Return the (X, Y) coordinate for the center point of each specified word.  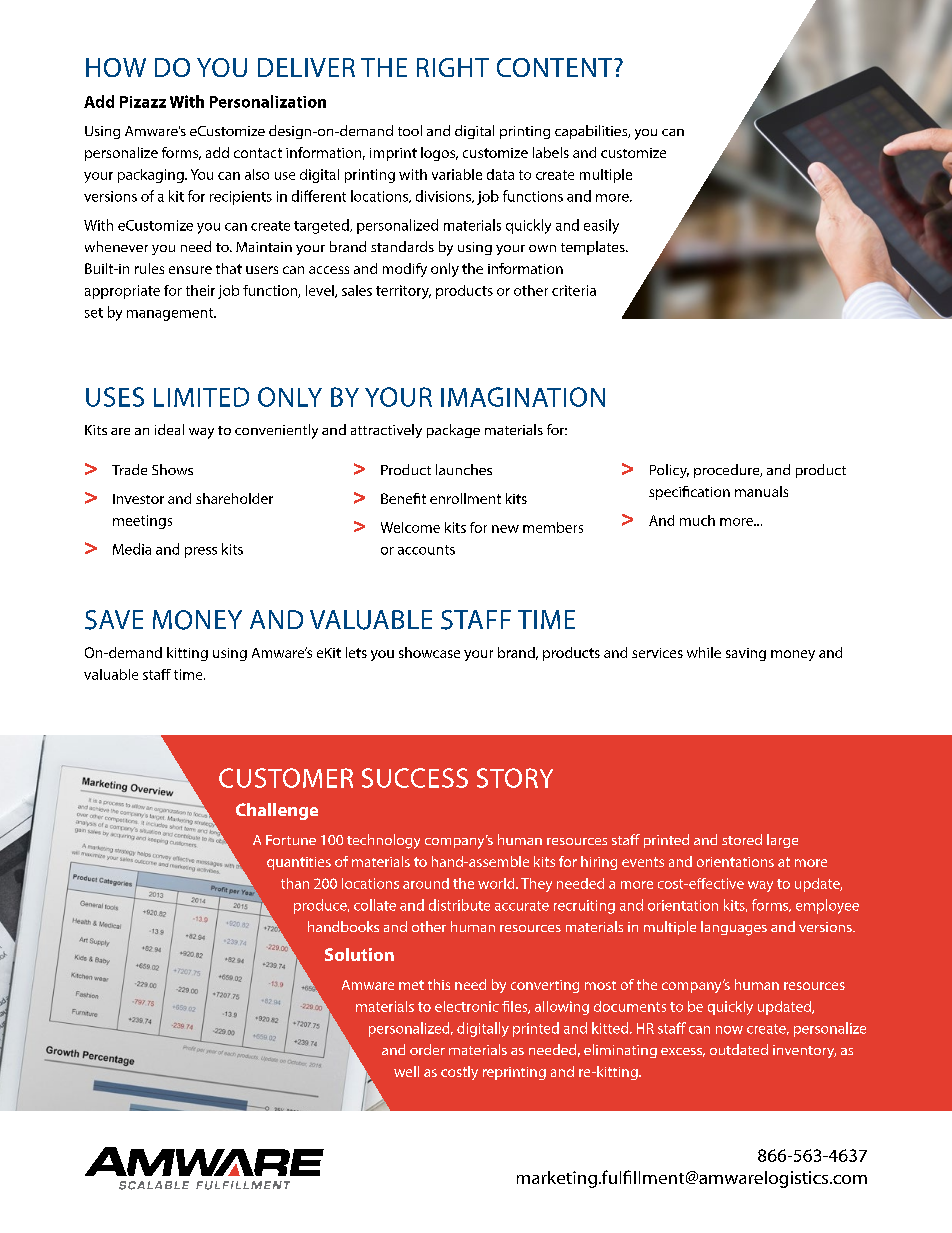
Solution (359, 954)
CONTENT (556, 67)
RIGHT (453, 67)
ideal (169, 429)
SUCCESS (415, 778)
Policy (669, 471)
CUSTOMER (286, 778)
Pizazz (143, 102)
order (427, 1049)
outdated (739, 1049)
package (453, 431)
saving (746, 654)
